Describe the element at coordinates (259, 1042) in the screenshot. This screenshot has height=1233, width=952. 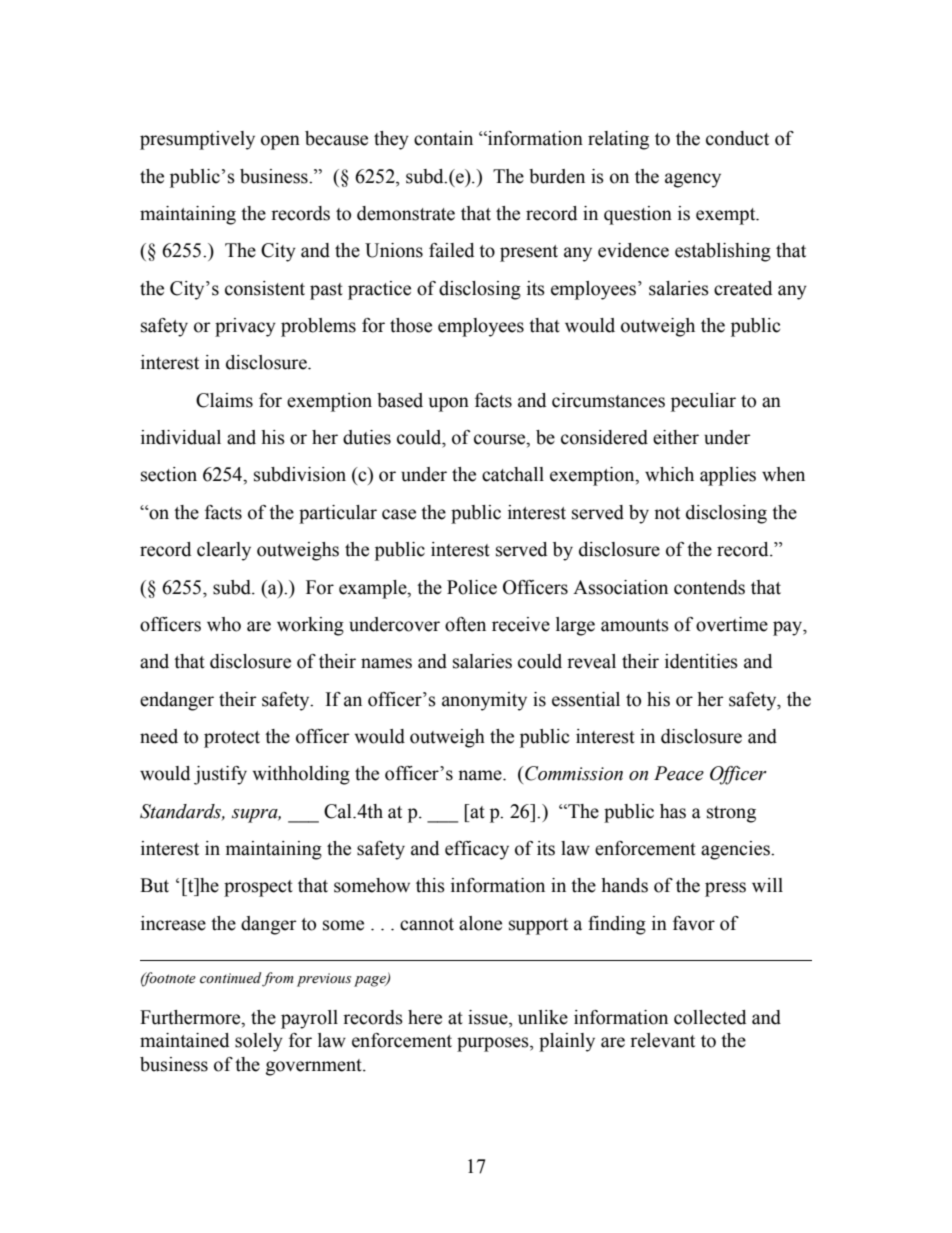
I see `solely` at that location.
